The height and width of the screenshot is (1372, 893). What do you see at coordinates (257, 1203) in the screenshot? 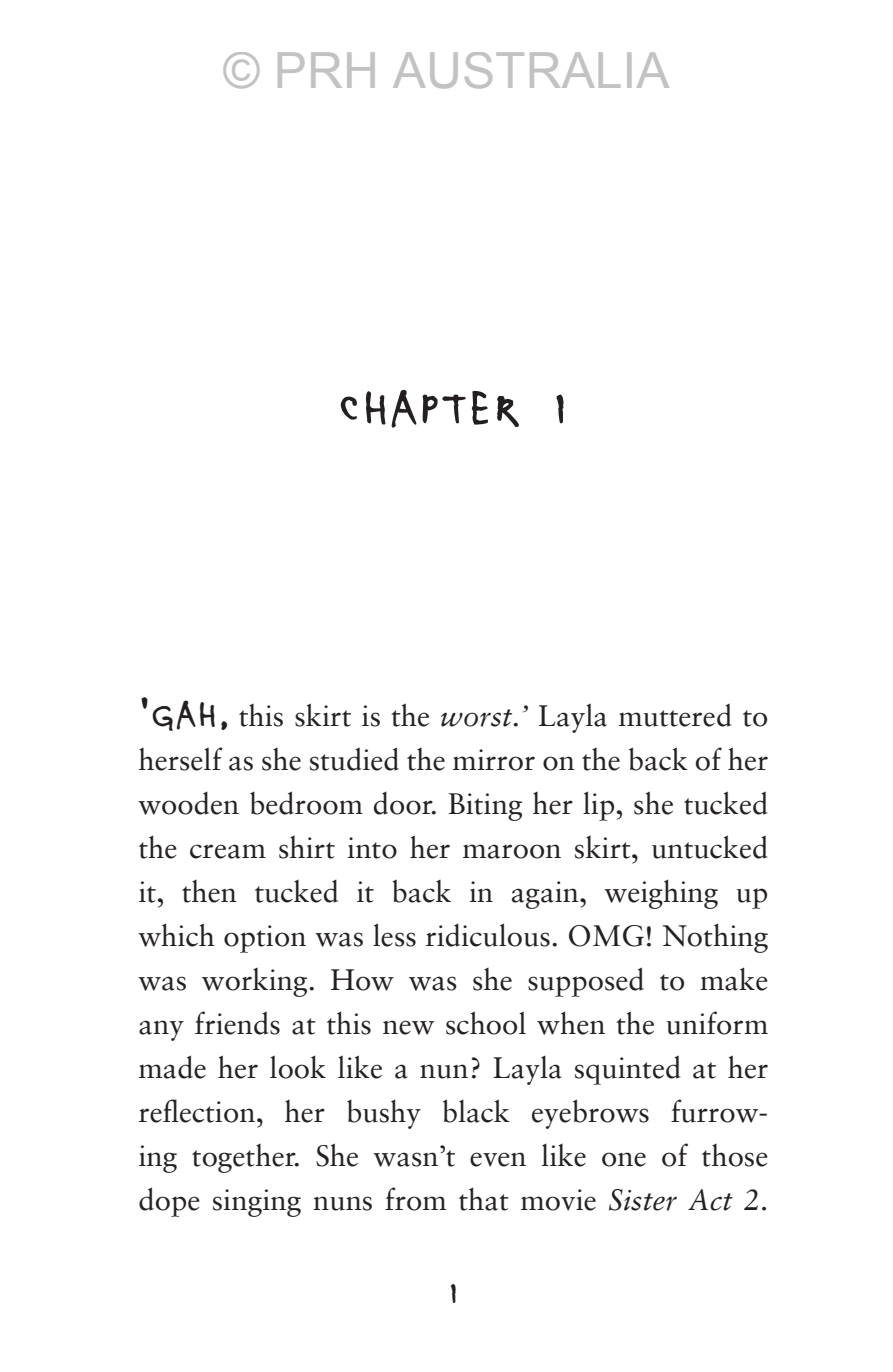
I see `singing` at bounding box center [257, 1203].
